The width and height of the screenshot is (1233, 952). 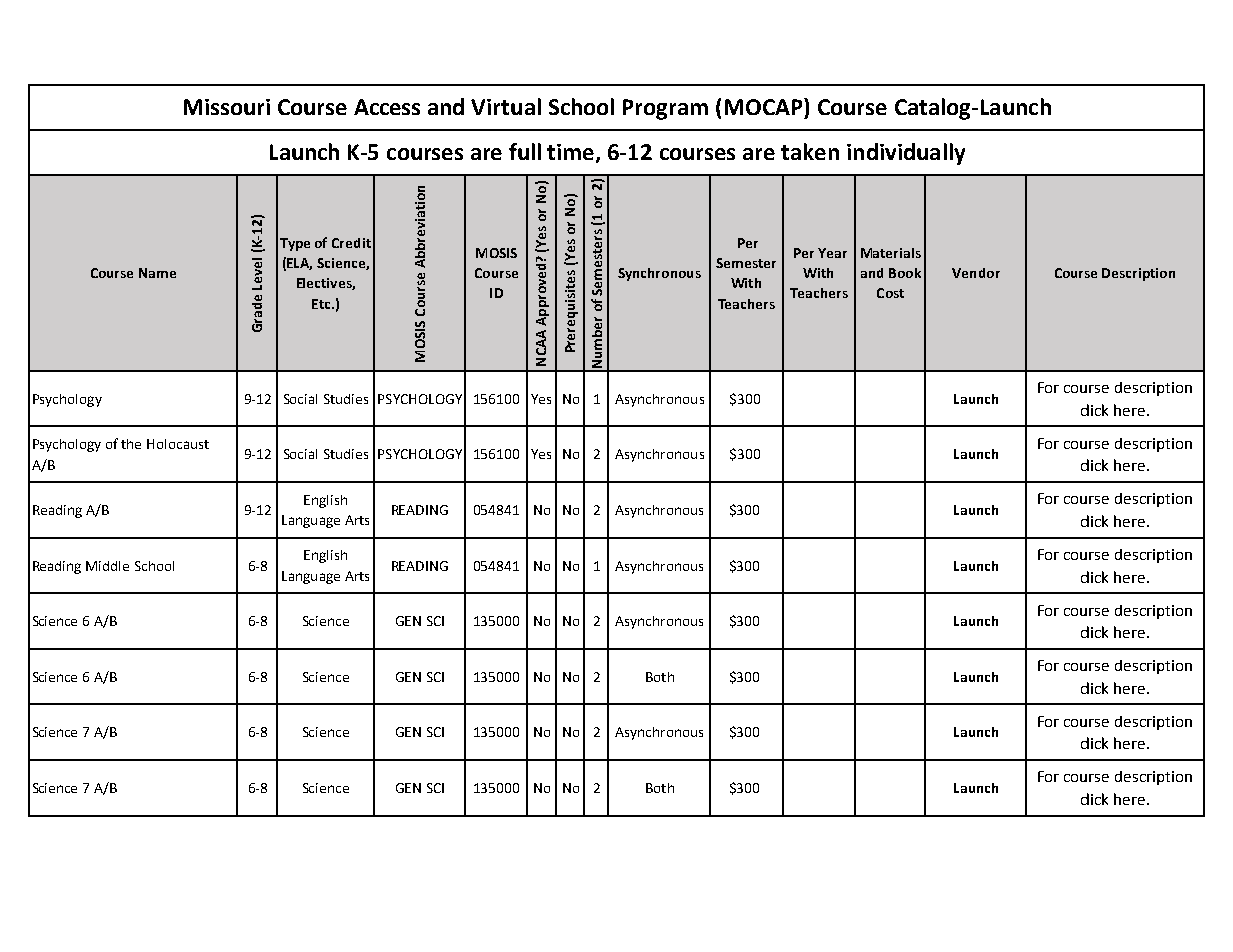 I want to click on Middle, so click(x=107, y=566).
